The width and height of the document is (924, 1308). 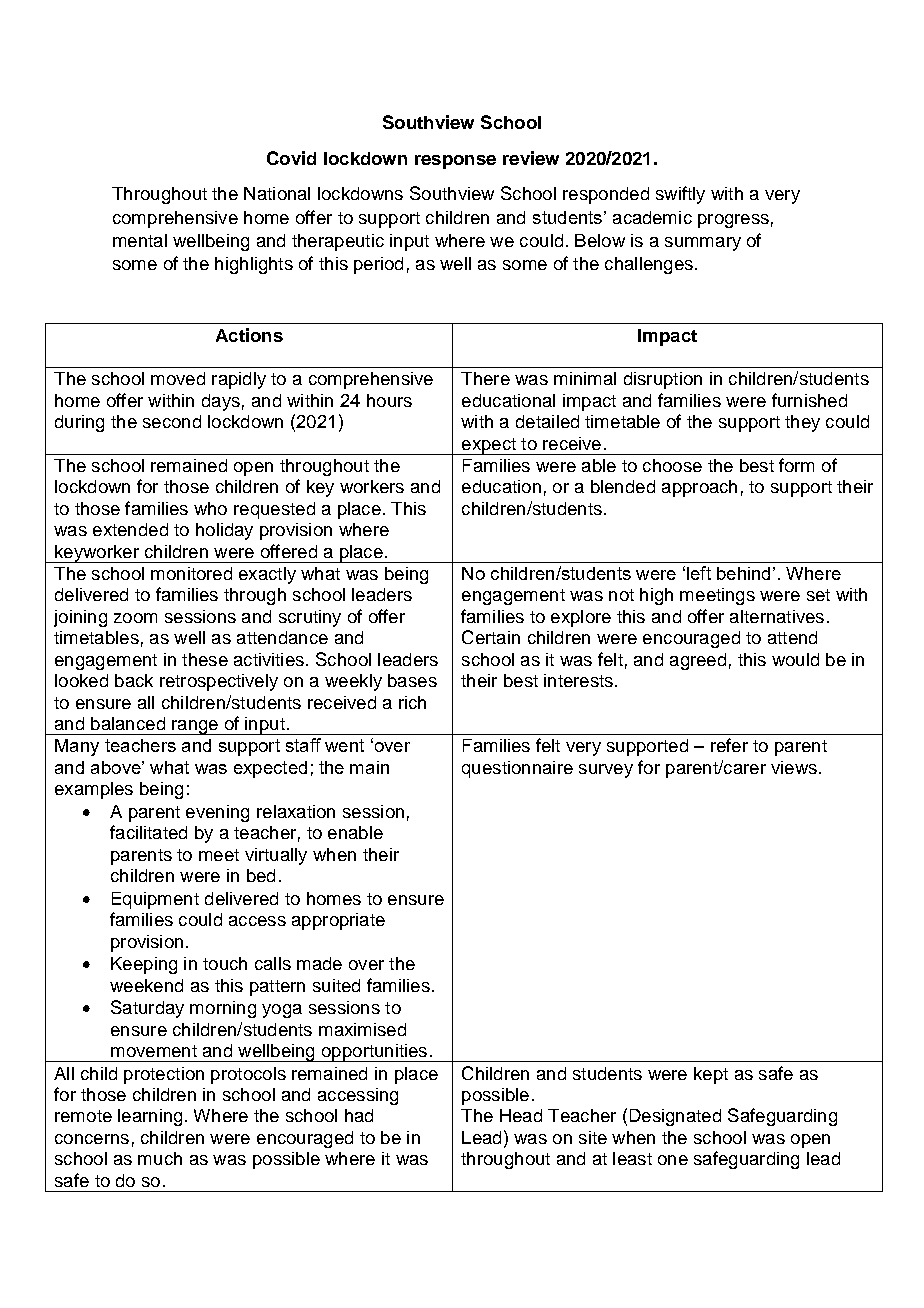 What do you see at coordinates (150, 1117) in the document?
I see `learning` at bounding box center [150, 1117].
